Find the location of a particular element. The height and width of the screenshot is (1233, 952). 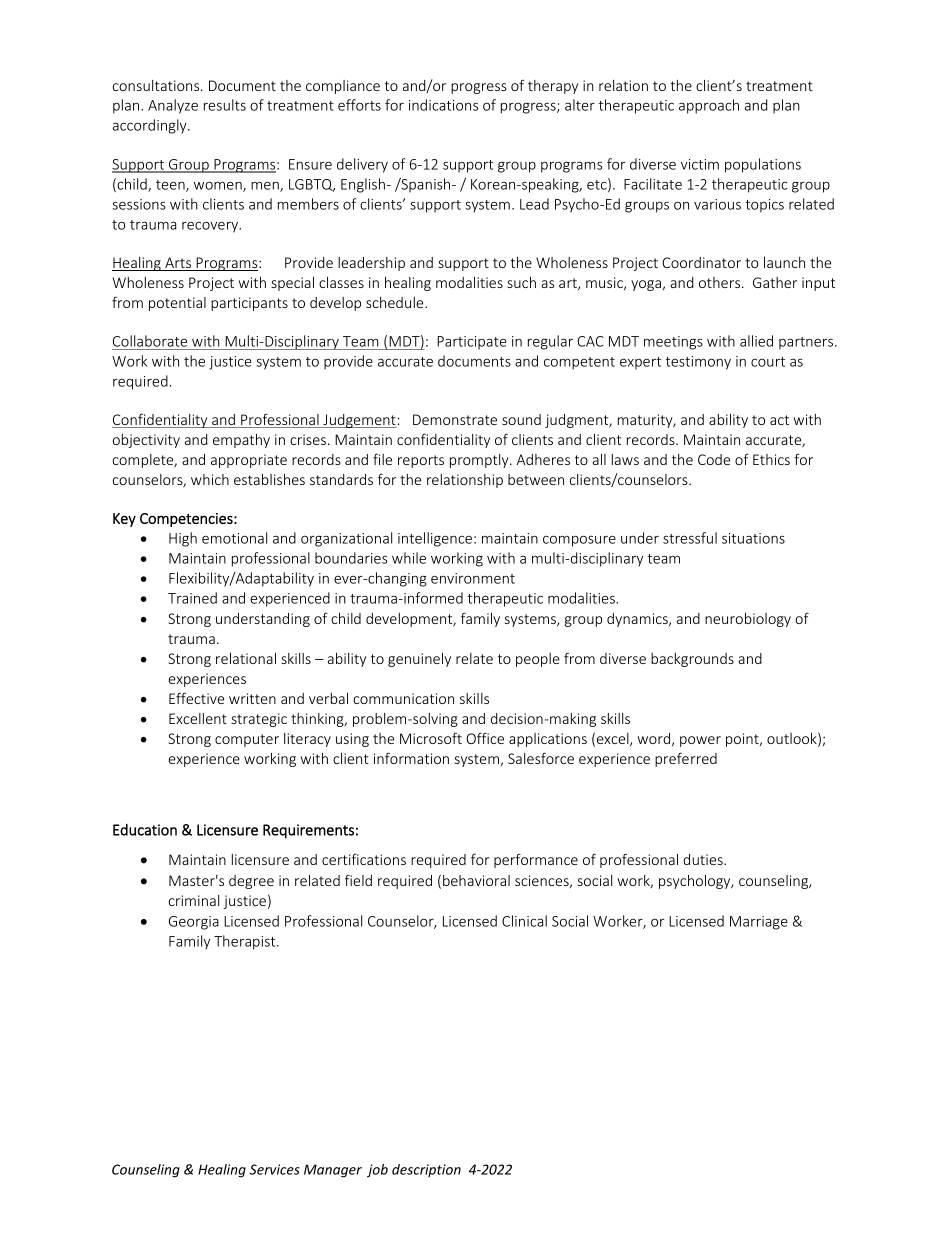

Marriage is located at coordinates (759, 923).
